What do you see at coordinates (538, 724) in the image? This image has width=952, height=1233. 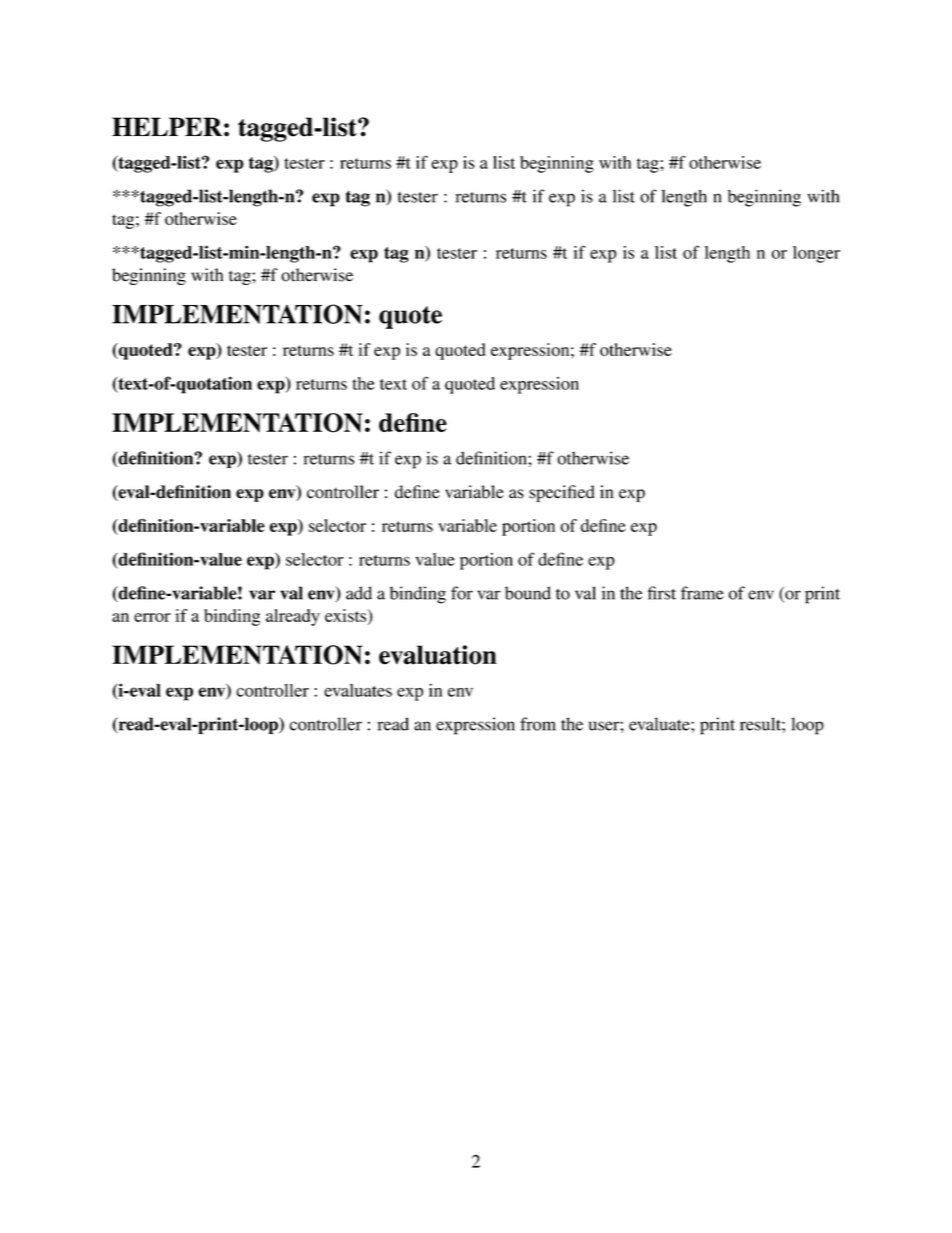 I see `from` at bounding box center [538, 724].
